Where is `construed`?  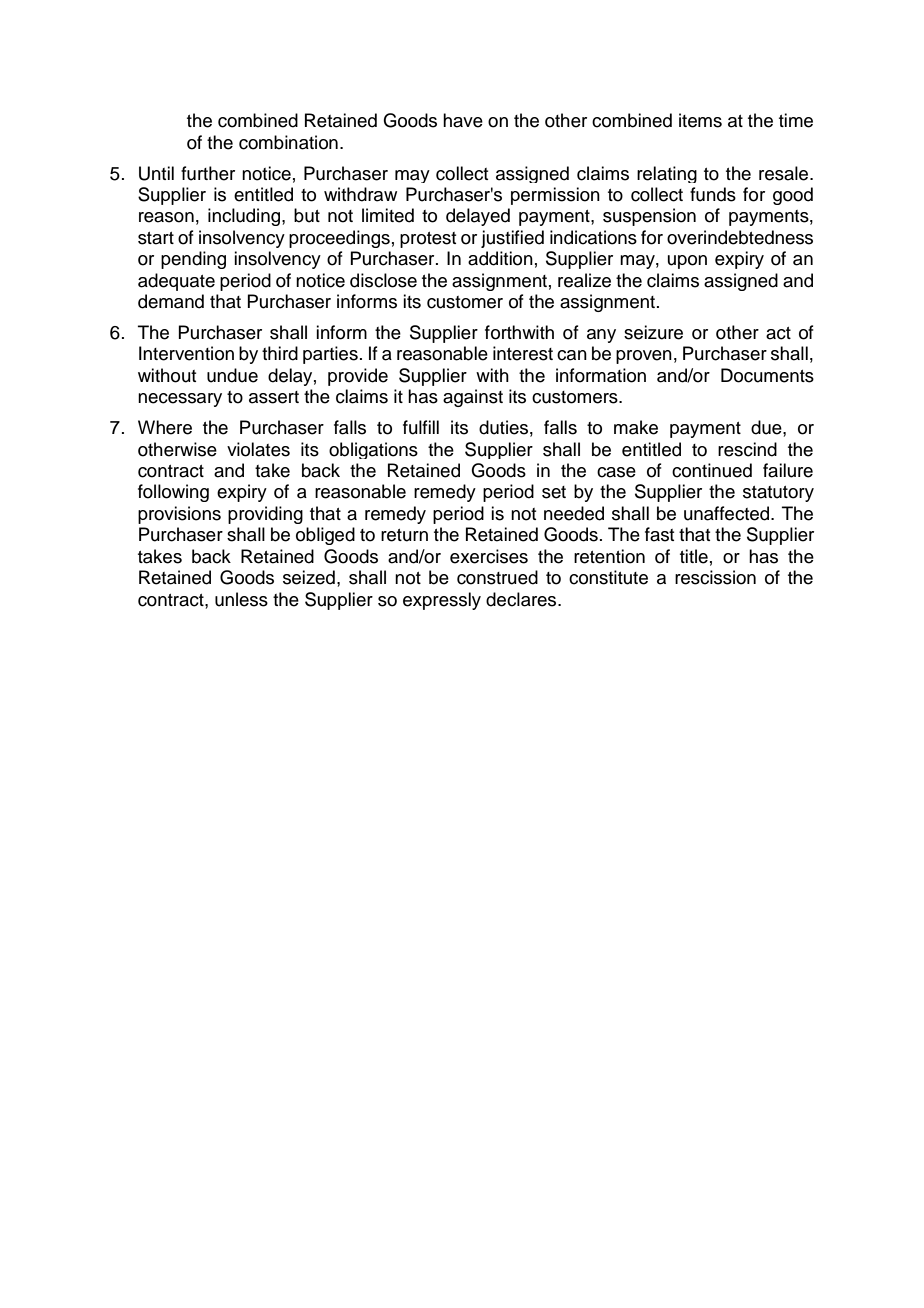
construed is located at coordinates (497, 577).
